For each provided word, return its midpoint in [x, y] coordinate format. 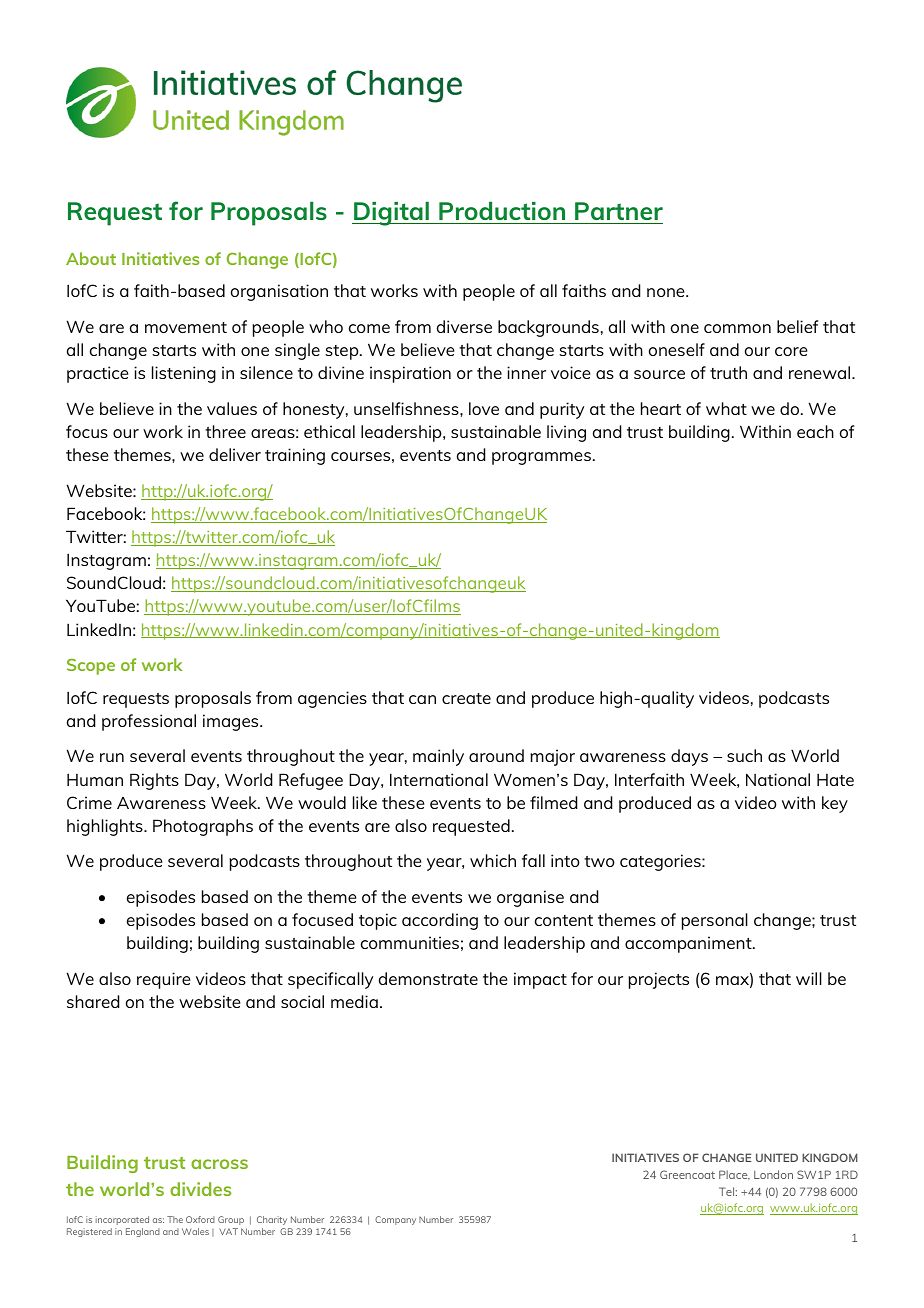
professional [149, 722]
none [667, 292]
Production [502, 213]
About [91, 258]
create [466, 698]
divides [200, 1189]
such [744, 755]
